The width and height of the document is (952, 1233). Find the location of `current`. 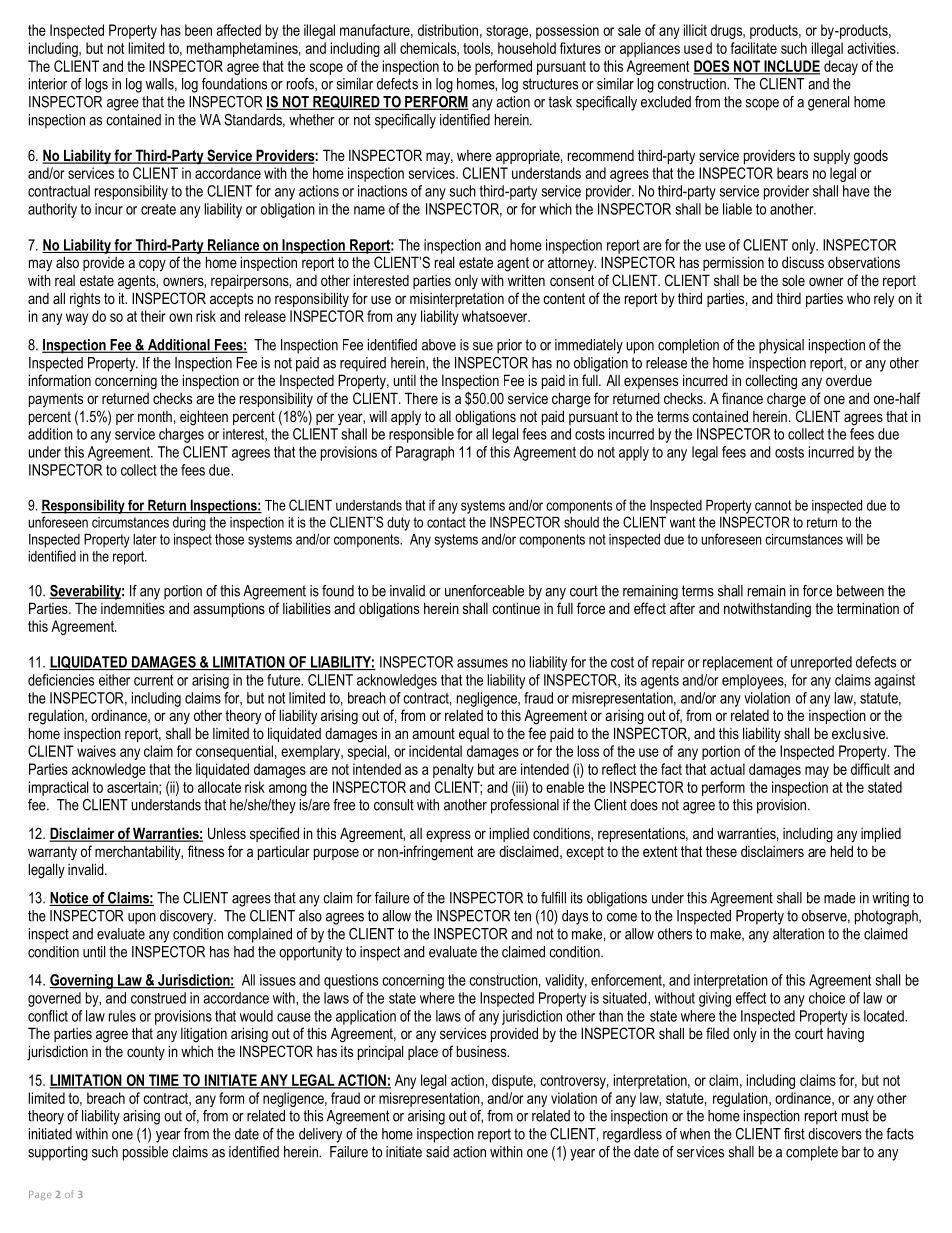

current is located at coordinates (153, 680).
